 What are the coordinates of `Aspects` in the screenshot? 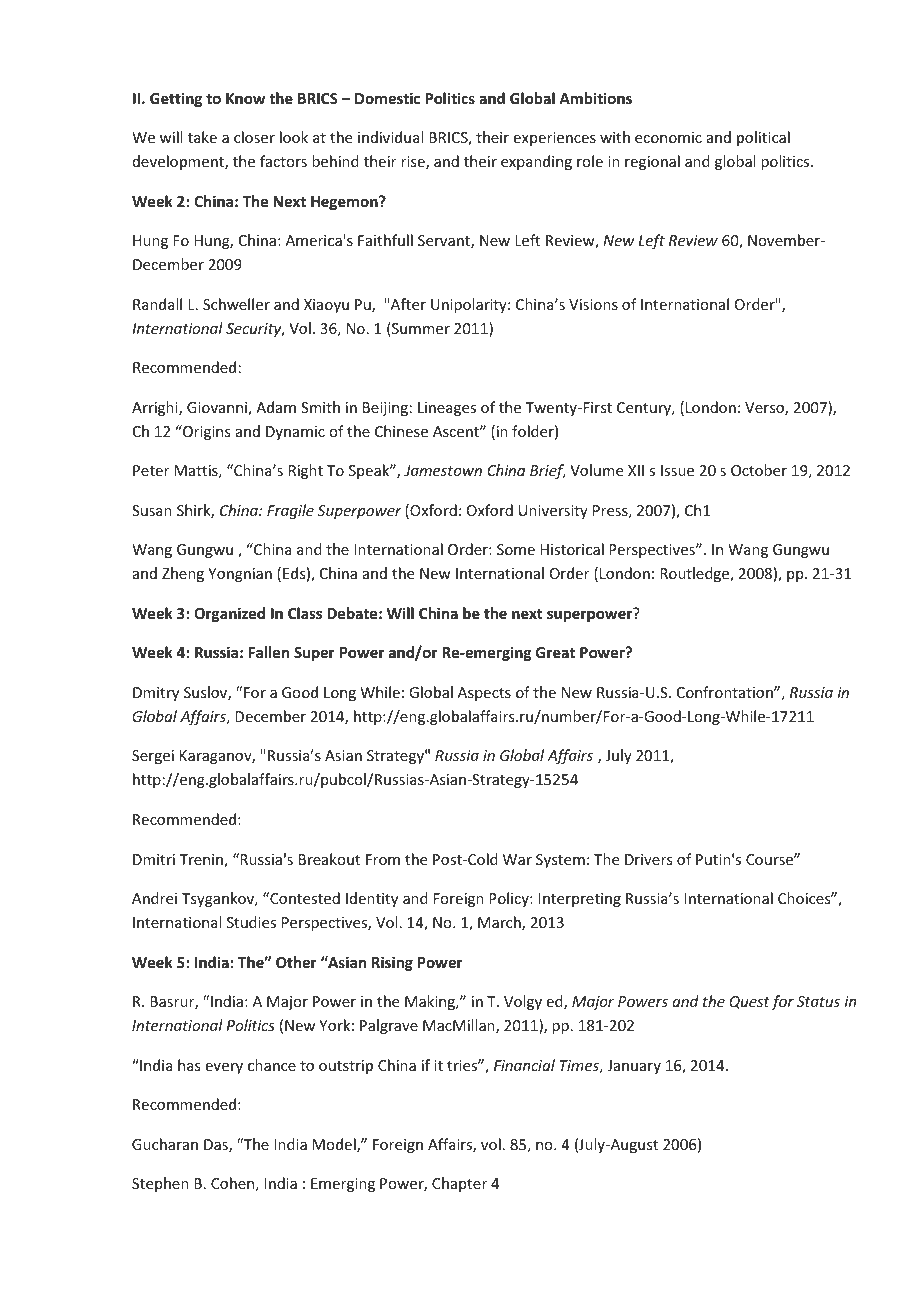 It's located at (484, 694).
